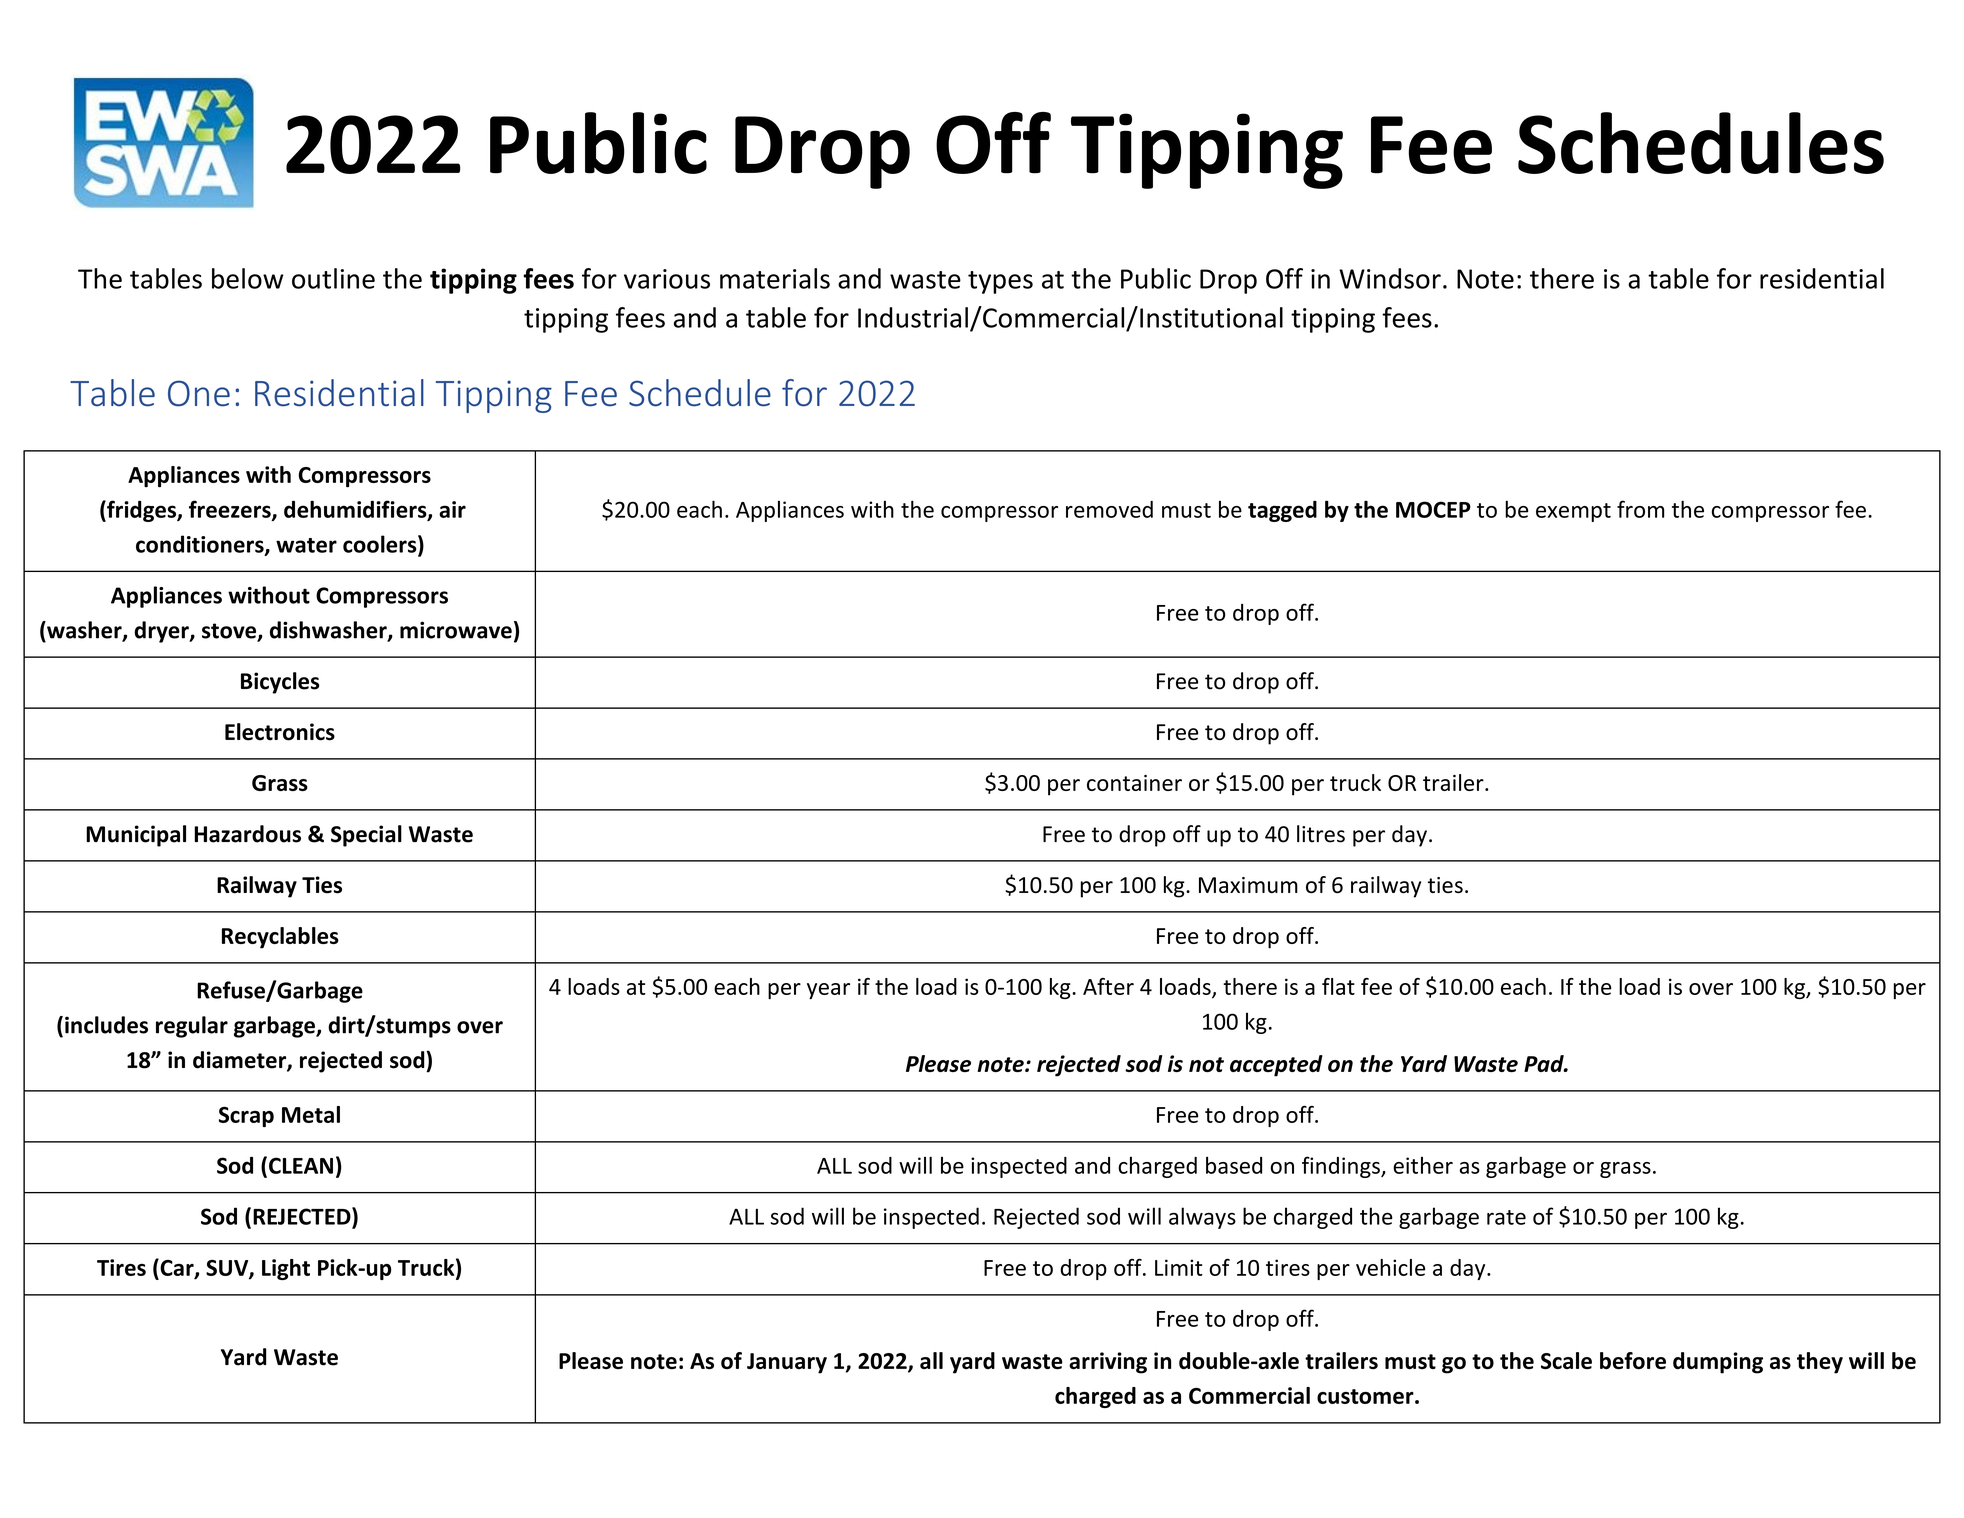  I want to click on arriving, so click(1108, 1363).
